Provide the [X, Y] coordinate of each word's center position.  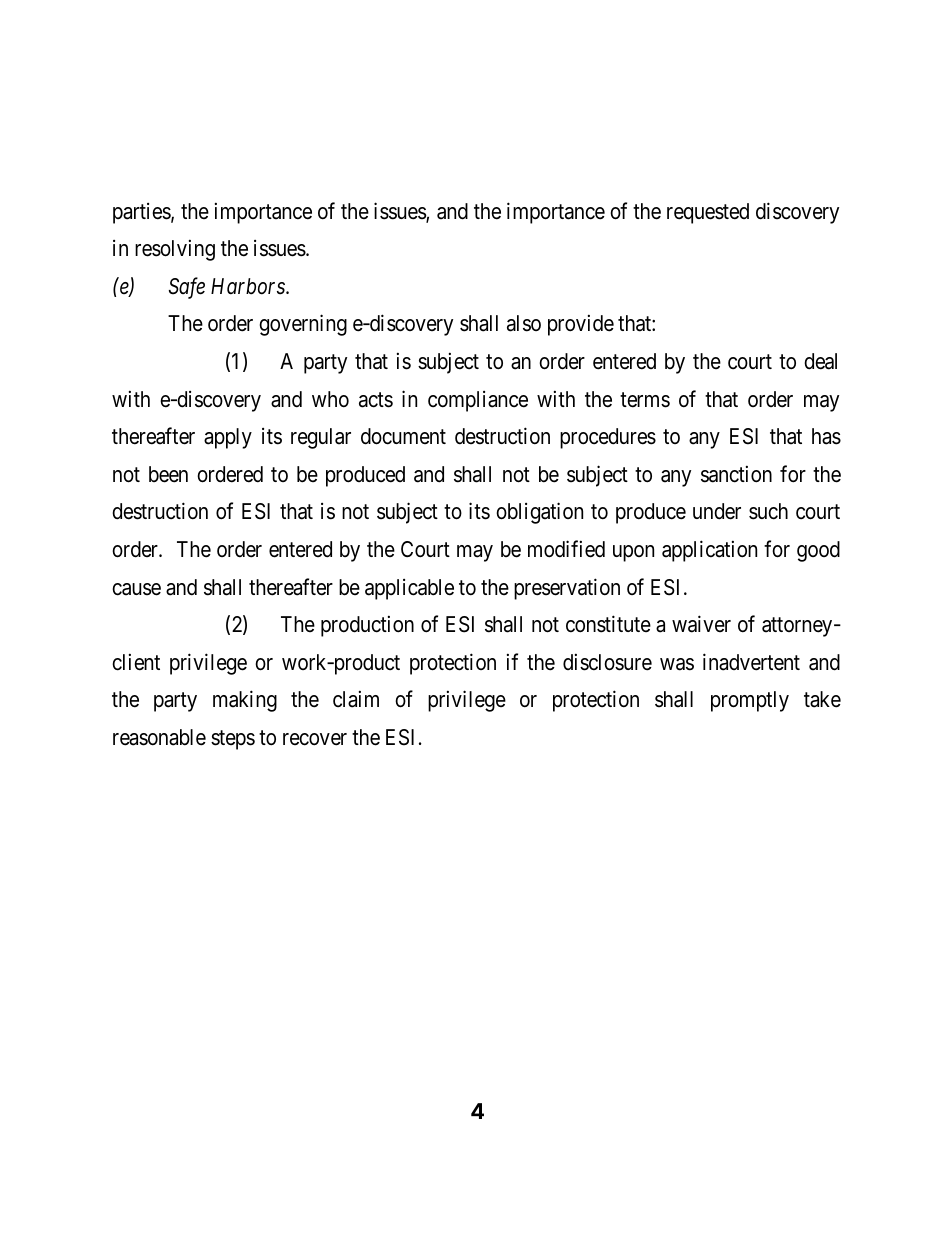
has [826, 436]
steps [233, 740]
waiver [701, 624]
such [768, 511]
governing [303, 325]
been [168, 474]
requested [708, 213]
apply [228, 438]
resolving [175, 250]
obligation [539, 513]
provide [581, 325]
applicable [409, 589]
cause [136, 589]
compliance [478, 401]
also [524, 323]
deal [820, 361]
